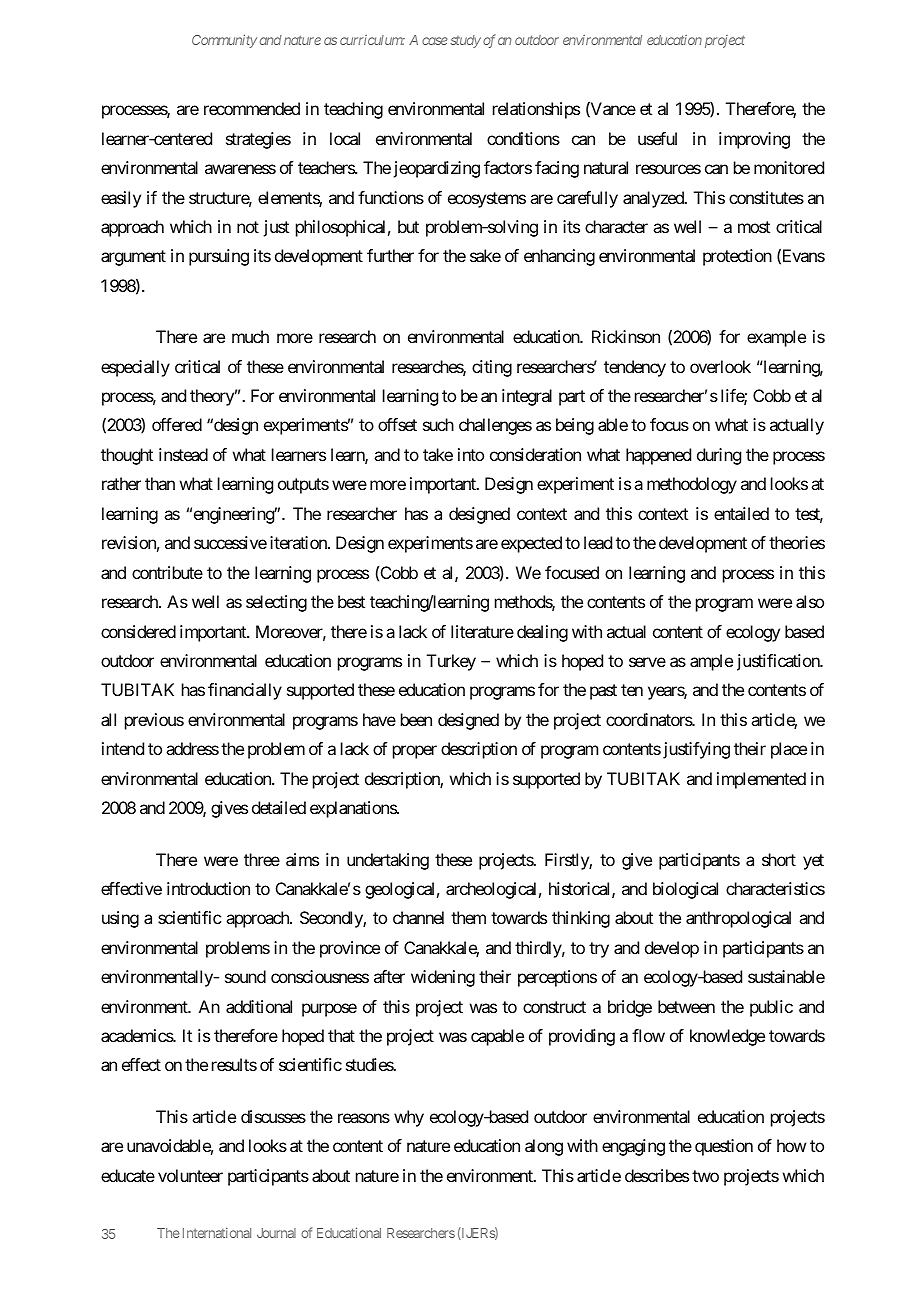 The height and width of the screenshot is (1307, 924). What do you see at coordinates (810, 601) in the screenshot?
I see `also` at bounding box center [810, 601].
